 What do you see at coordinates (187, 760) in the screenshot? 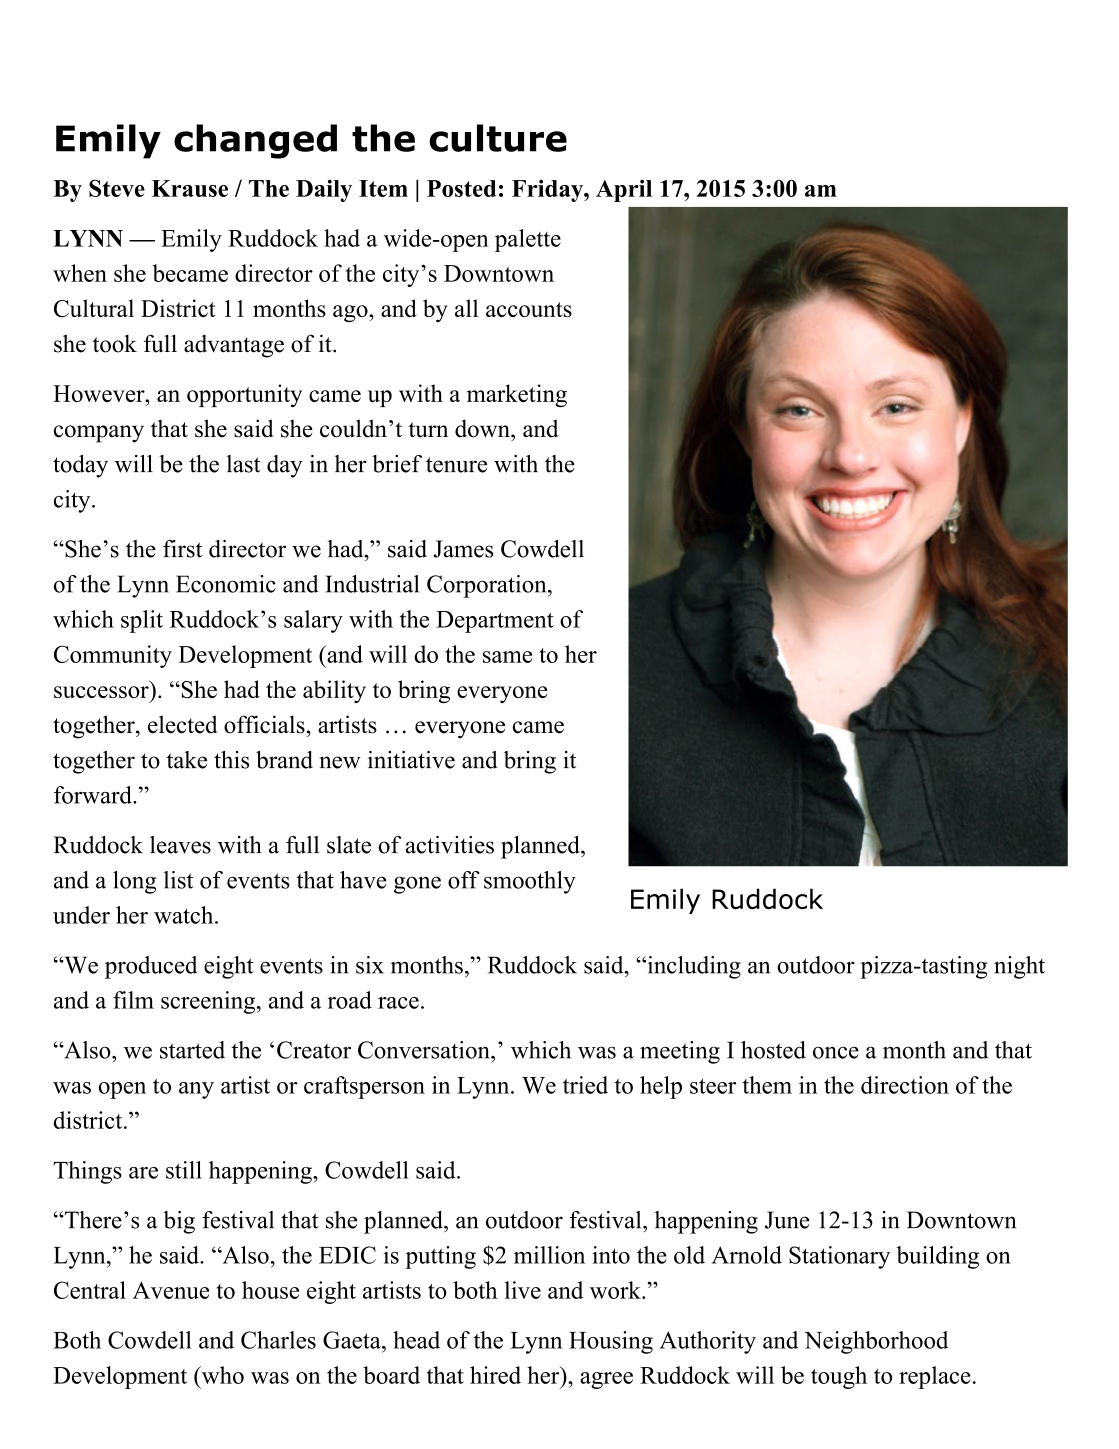
I see `take` at bounding box center [187, 760].
